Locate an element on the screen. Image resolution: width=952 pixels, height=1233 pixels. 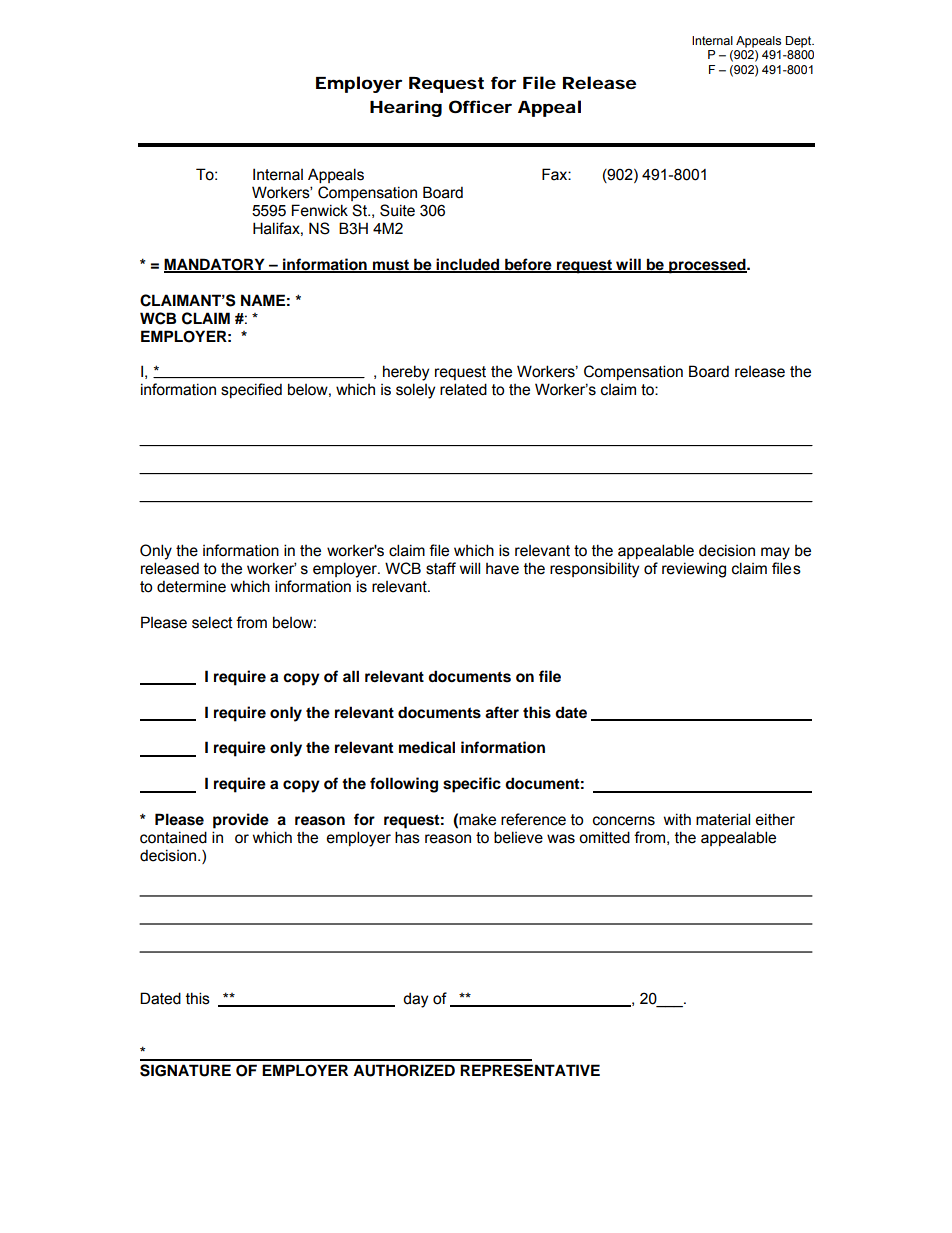
Officer is located at coordinates (480, 106).
